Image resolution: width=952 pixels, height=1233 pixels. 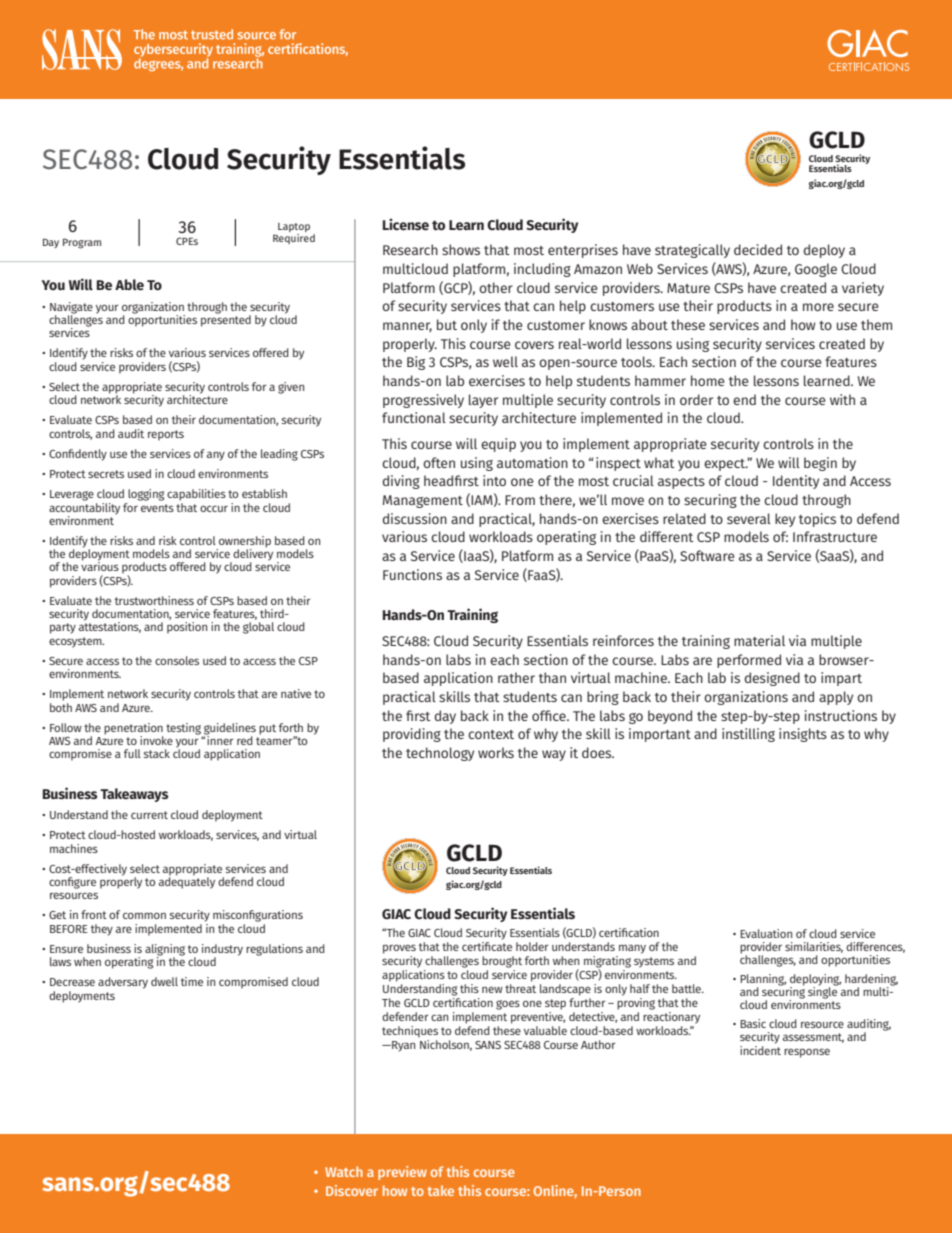 I want to click on Watch, so click(x=344, y=1171).
